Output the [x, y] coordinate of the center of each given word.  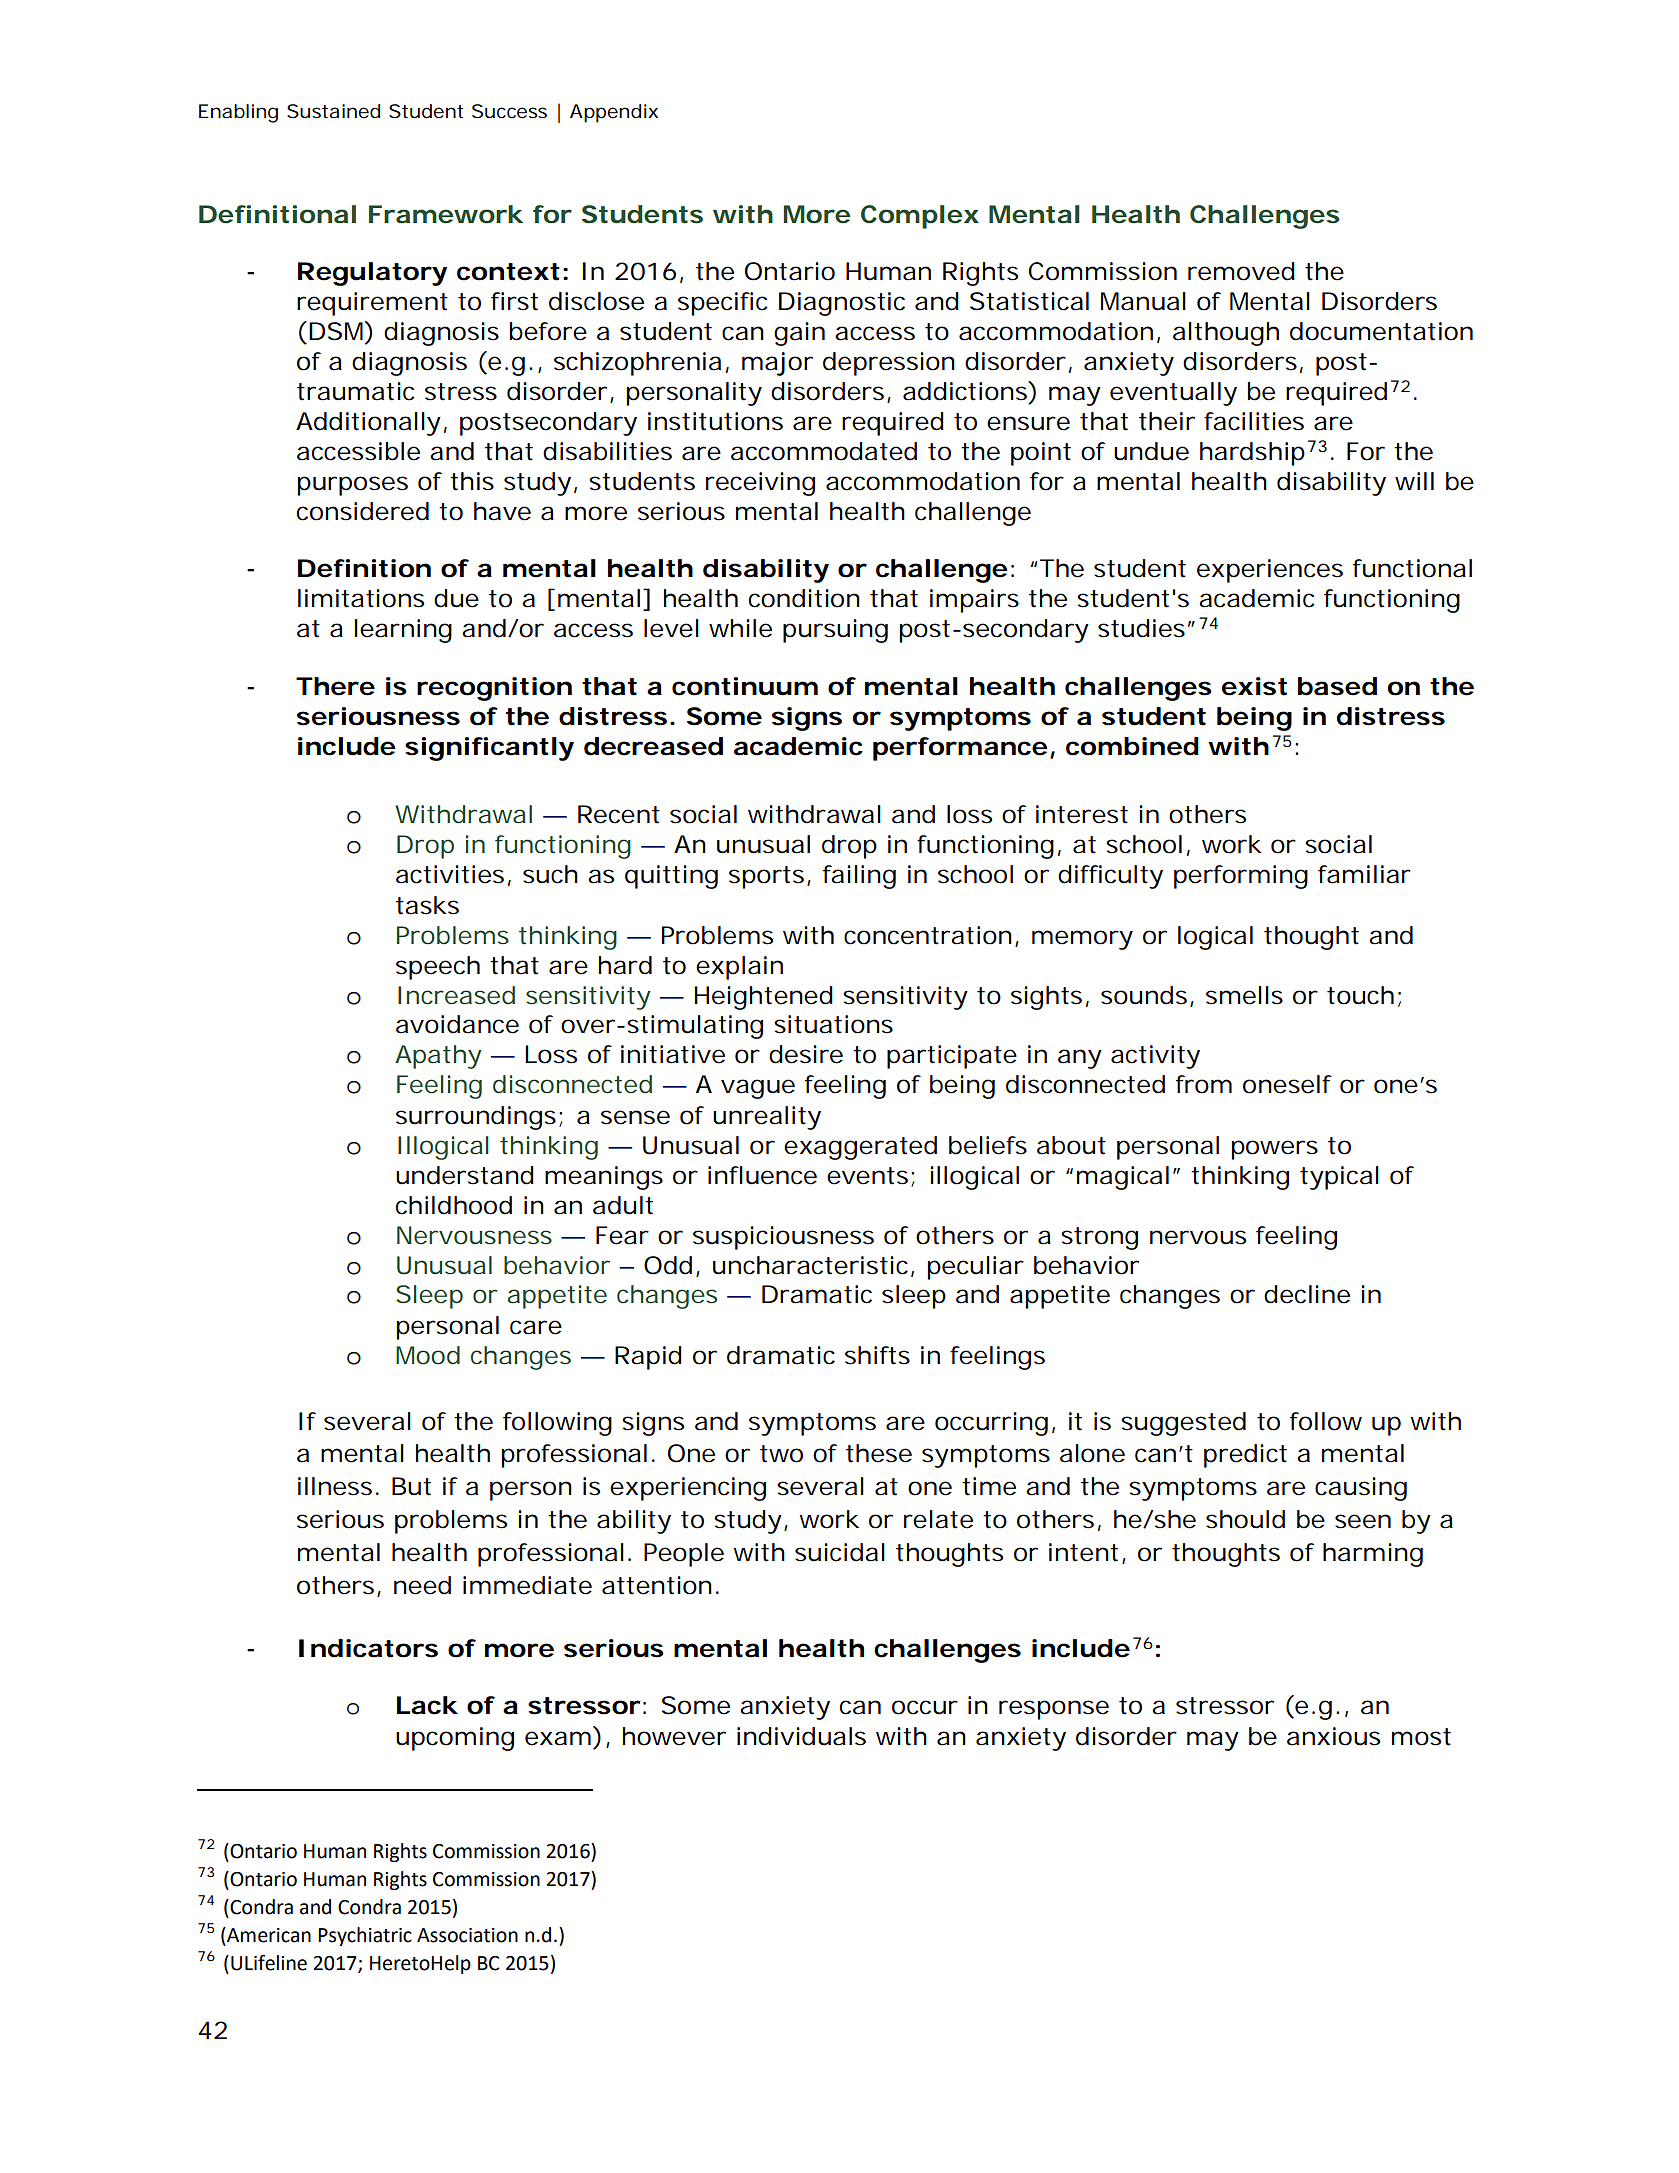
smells [1244, 995]
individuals [801, 1736]
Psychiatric [365, 1936]
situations [833, 1024]
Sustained [333, 111]
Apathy [438, 1057]
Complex [919, 217]
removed [1241, 271]
